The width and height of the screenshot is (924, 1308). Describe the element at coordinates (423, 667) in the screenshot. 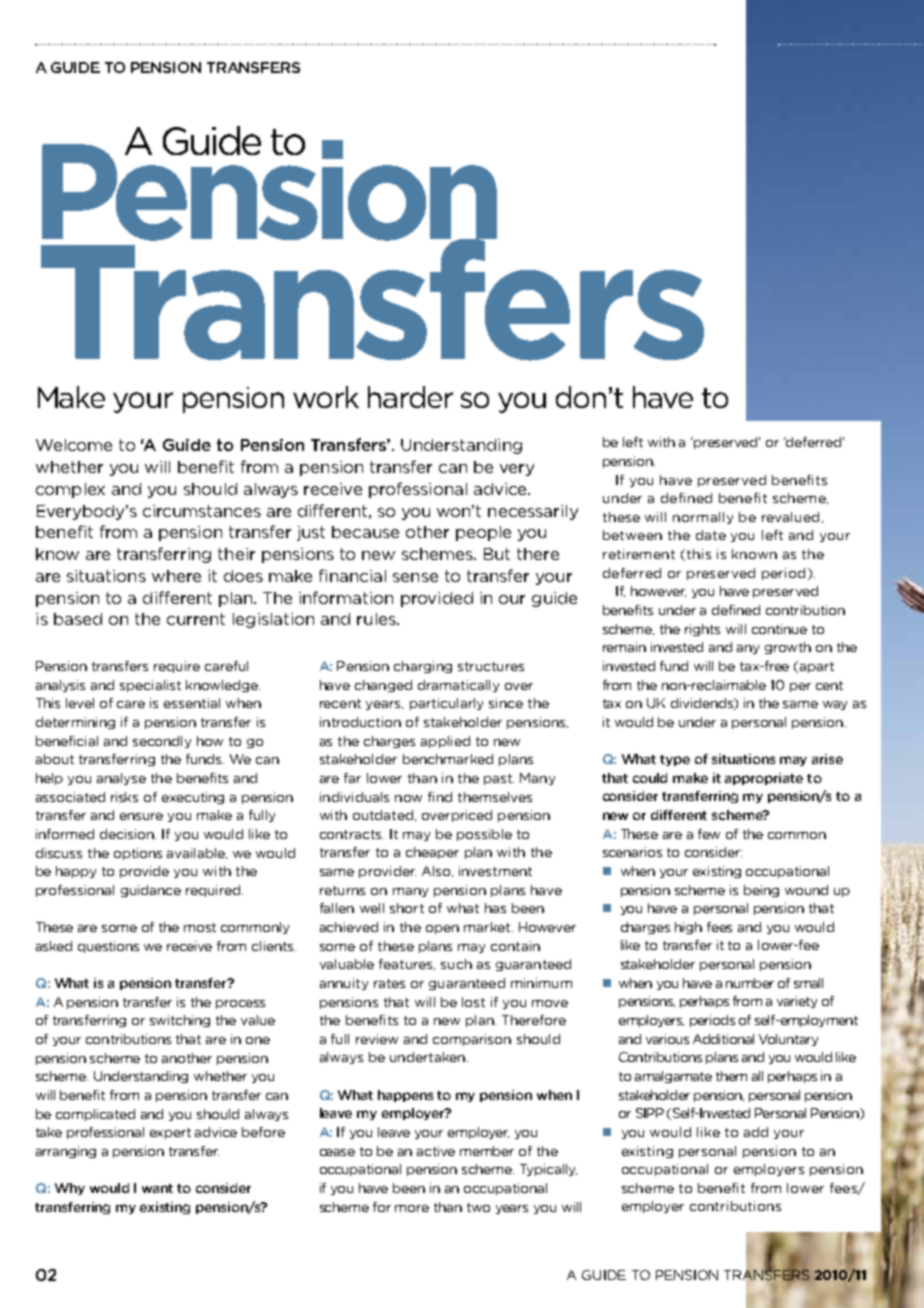

I see `charging` at that location.
